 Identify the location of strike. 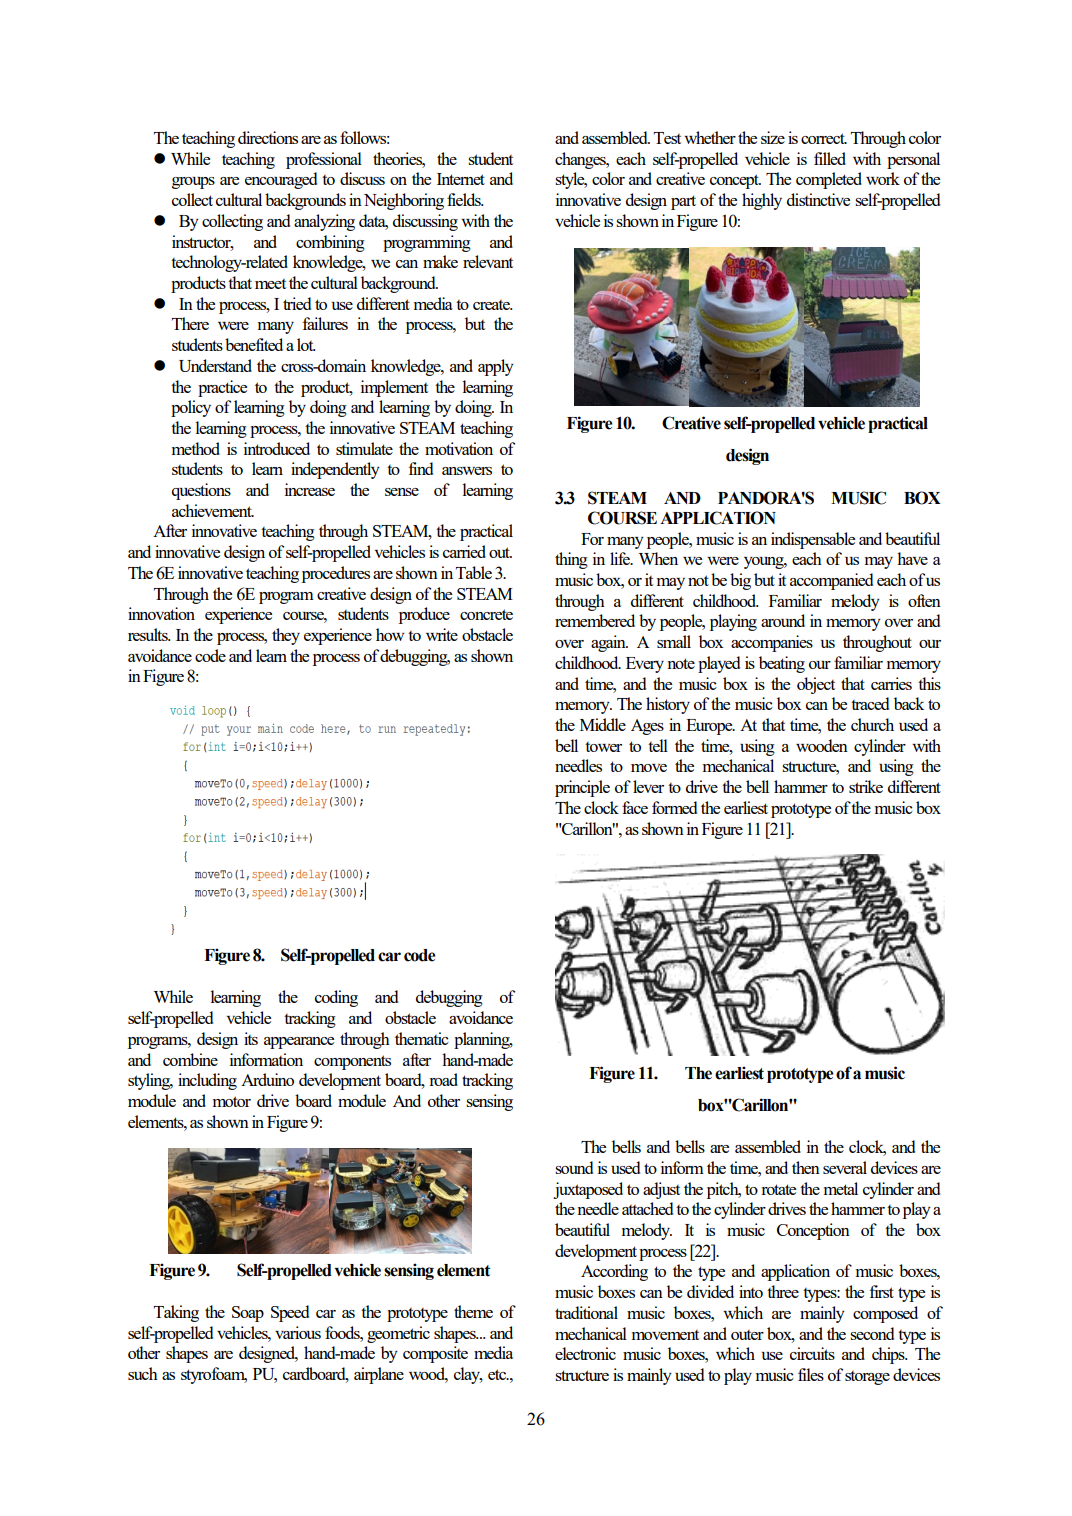
(866, 786).
